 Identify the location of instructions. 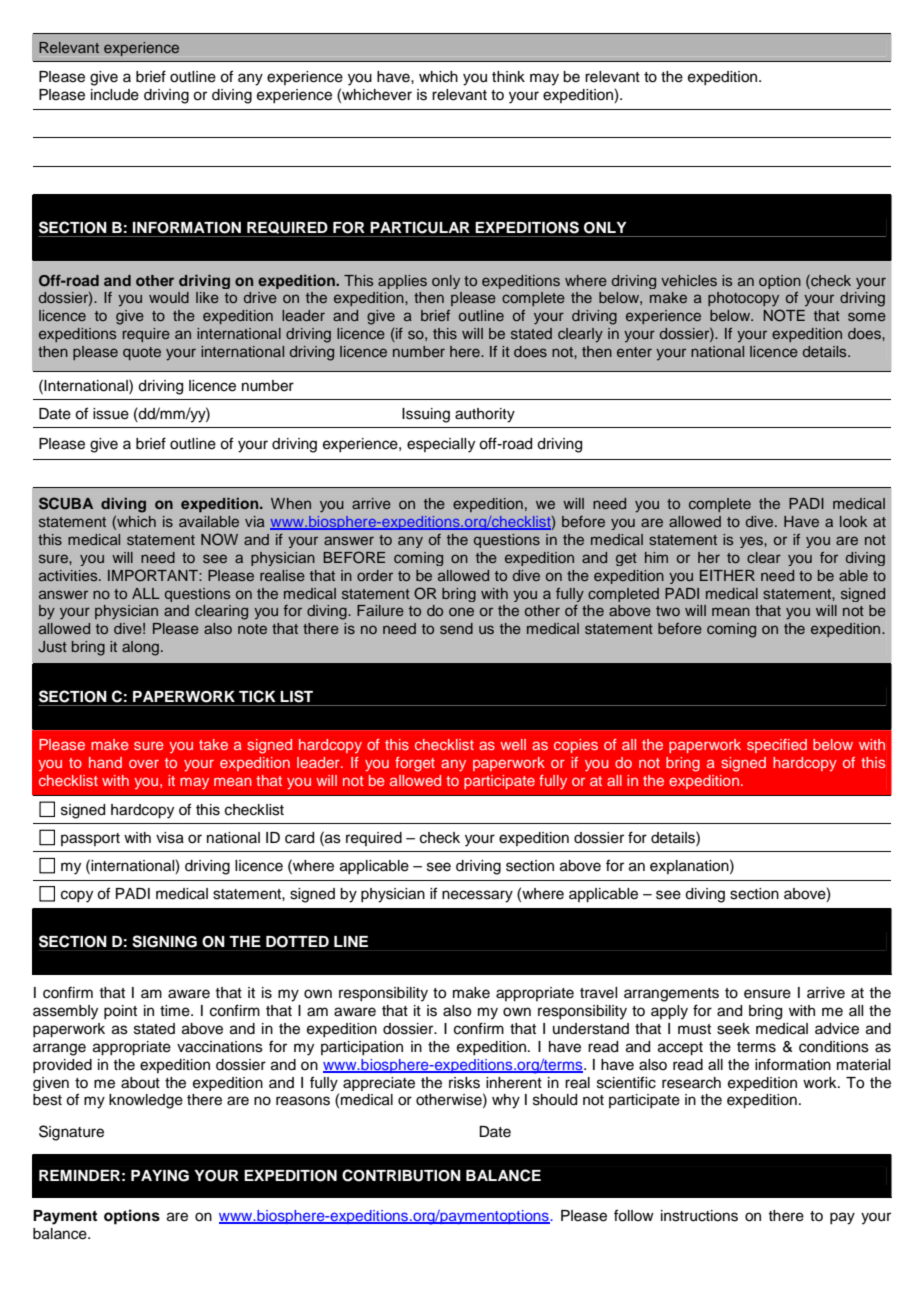
(699, 1216).
